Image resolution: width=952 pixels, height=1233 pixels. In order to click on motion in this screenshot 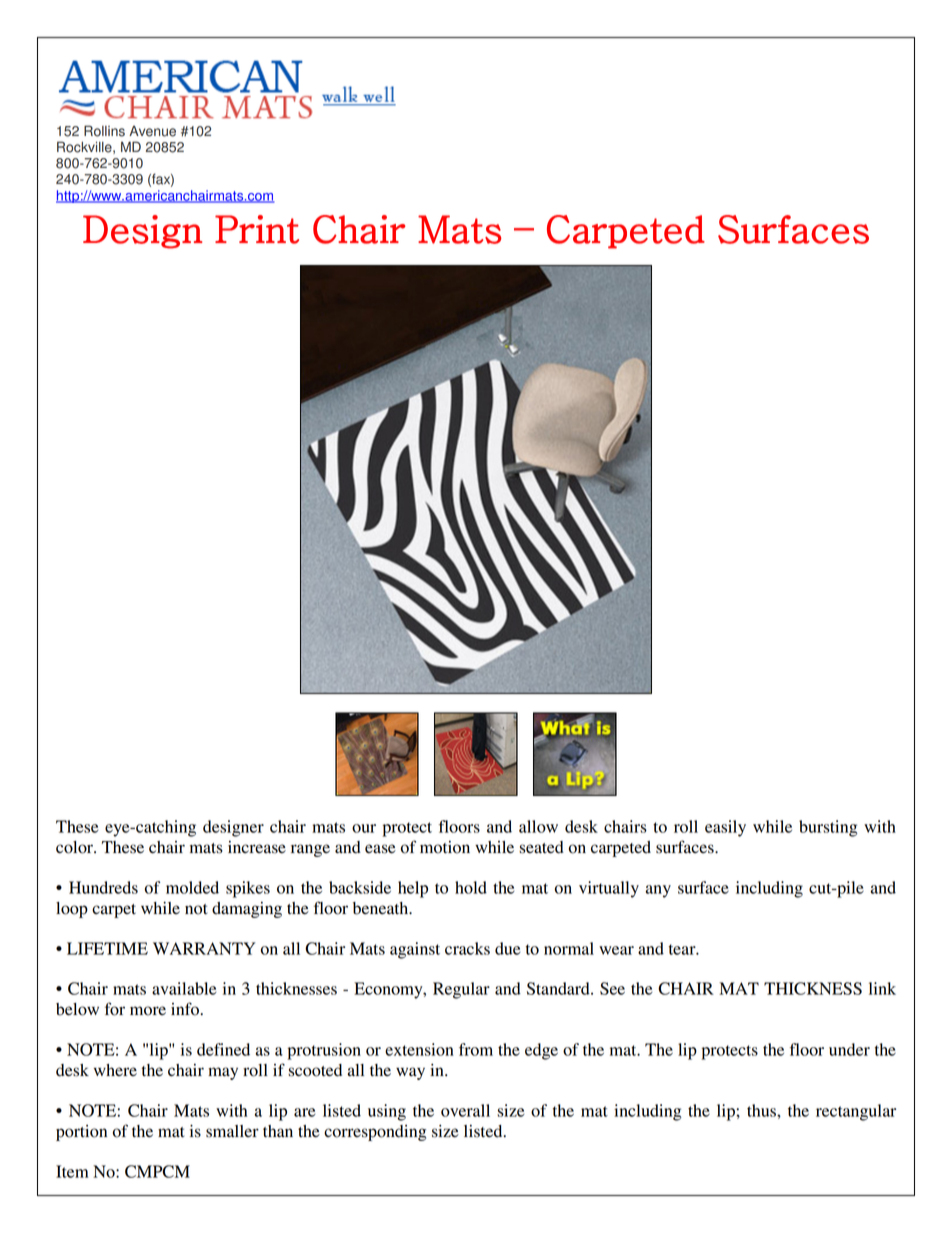, I will do `click(445, 847)`.
